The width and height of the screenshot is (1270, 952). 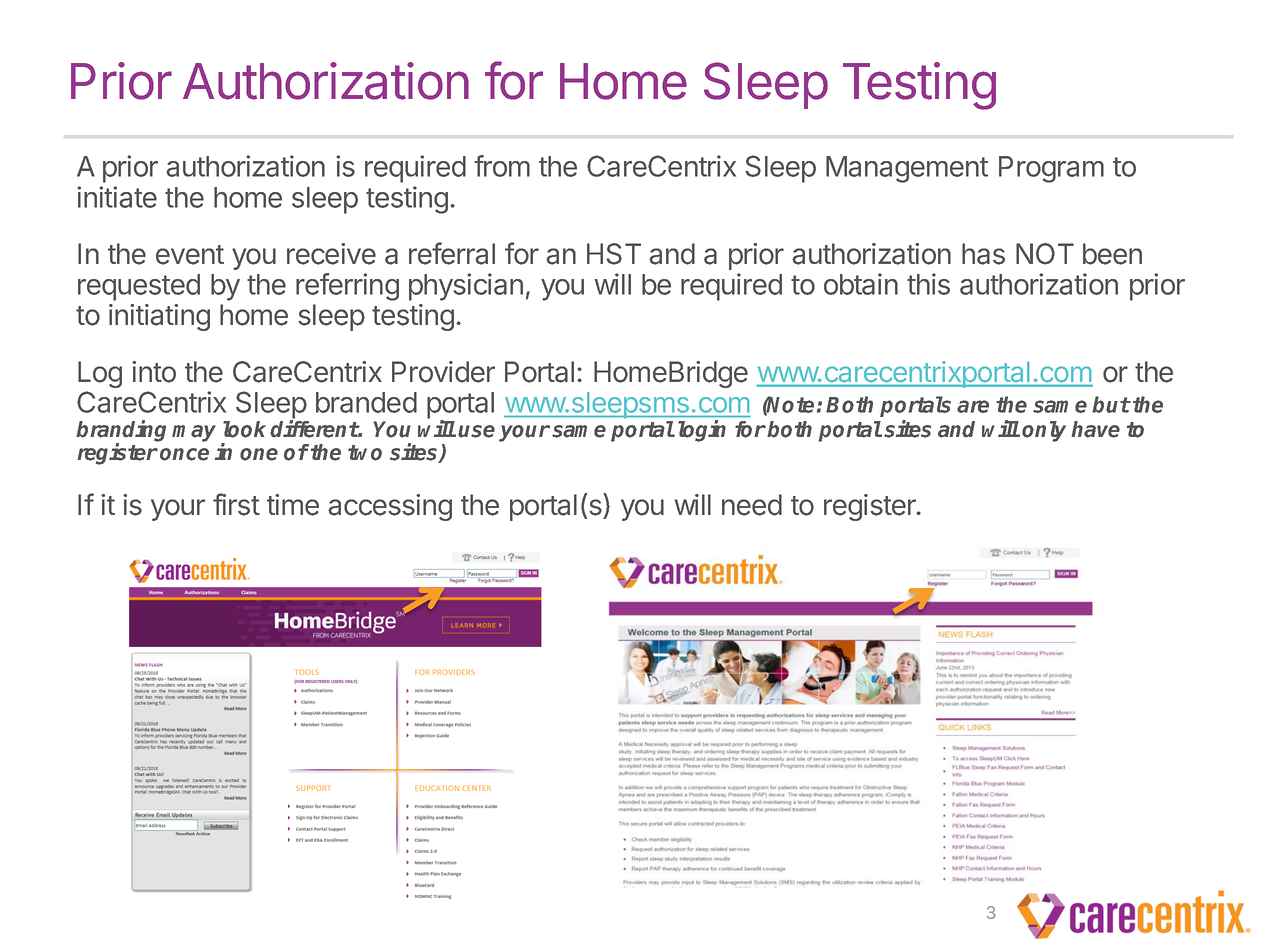 What do you see at coordinates (117, 197) in the screenshot?
I see `initiate` at bounding box center [117, 197].
